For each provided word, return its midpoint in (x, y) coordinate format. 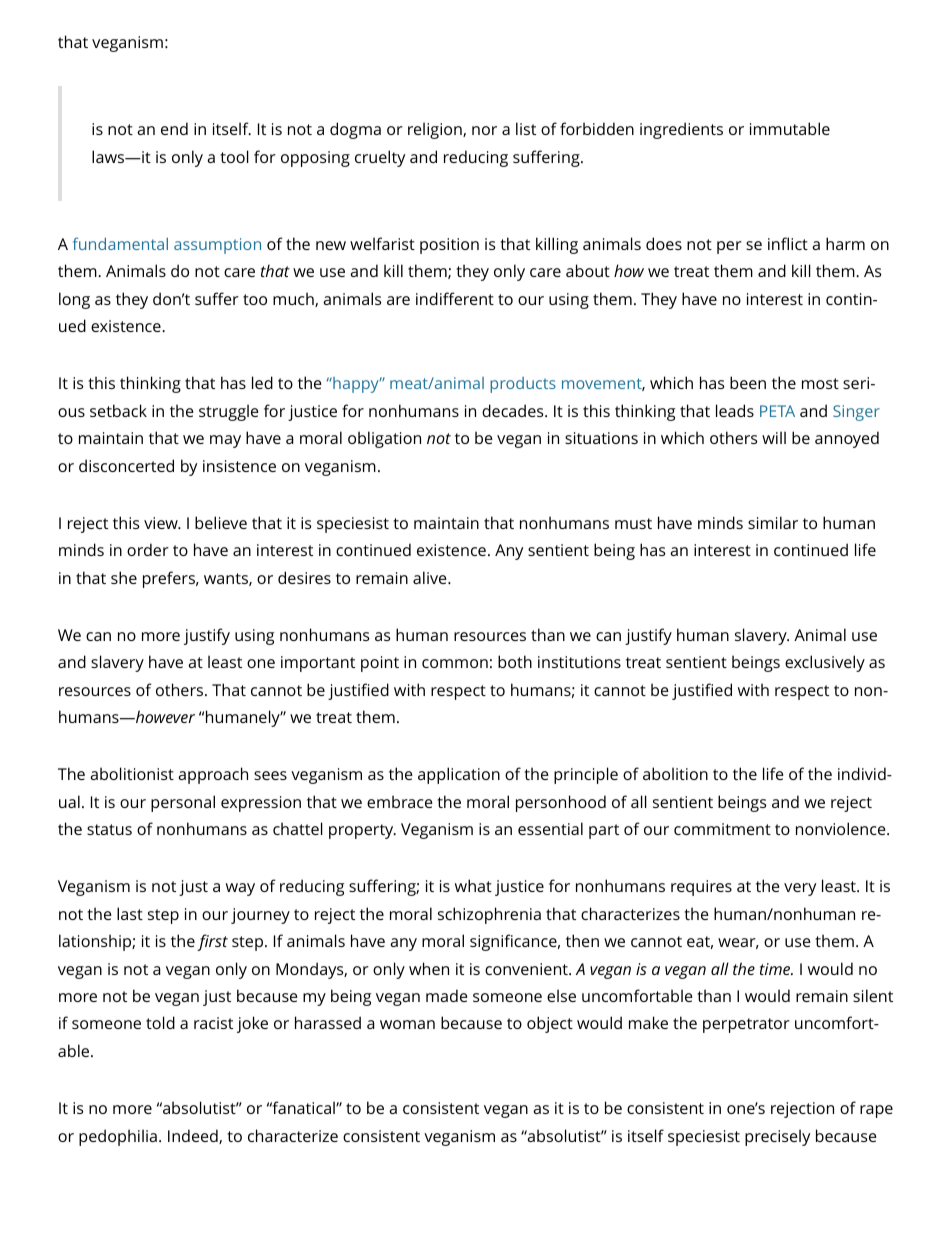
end (174, 128)
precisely (777, 1137)
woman (407, 1024)
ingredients (681, 130)
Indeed (194, 1136)
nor (484, 130)
